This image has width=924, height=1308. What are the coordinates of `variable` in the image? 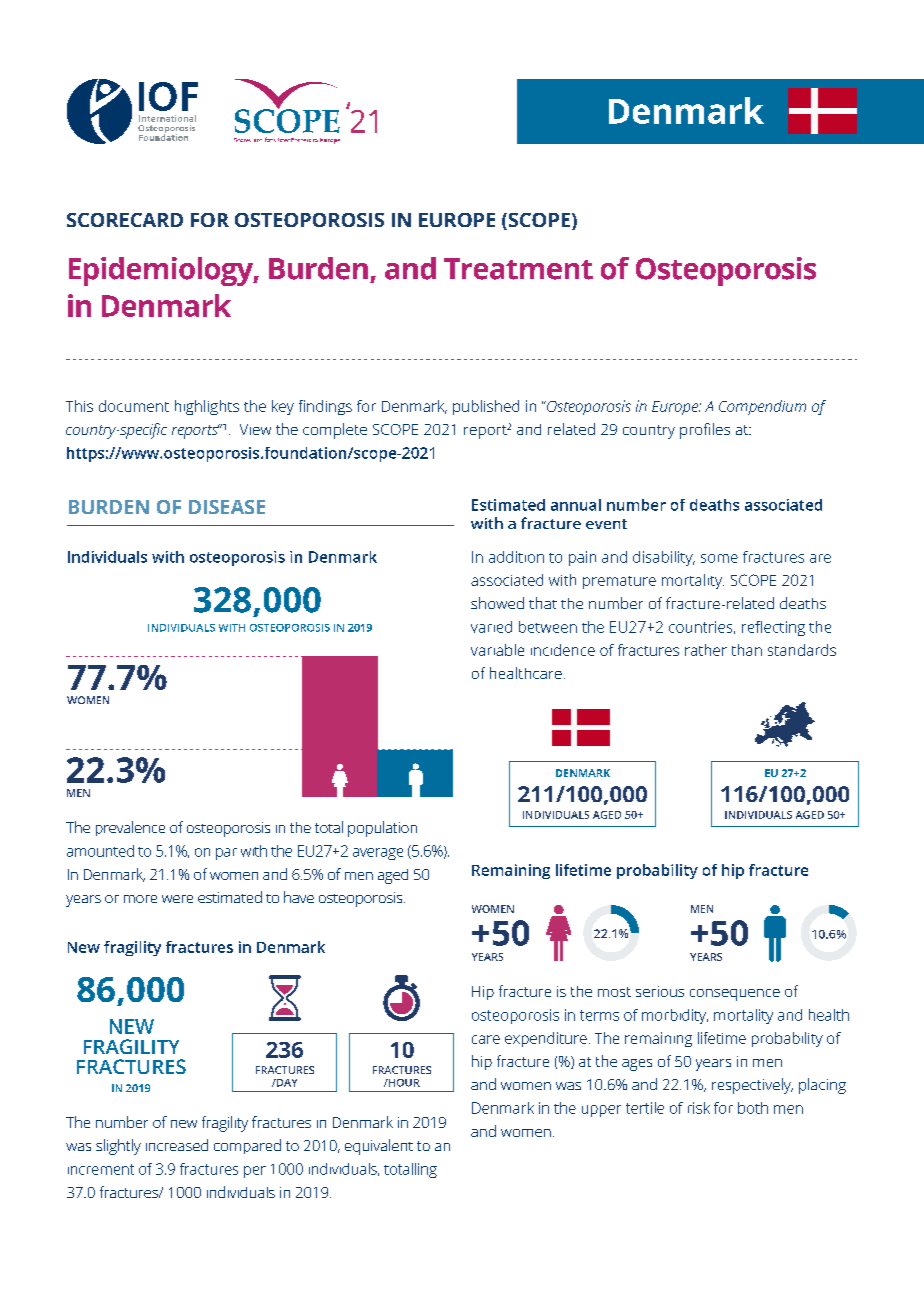 It's located at (497, 650).
